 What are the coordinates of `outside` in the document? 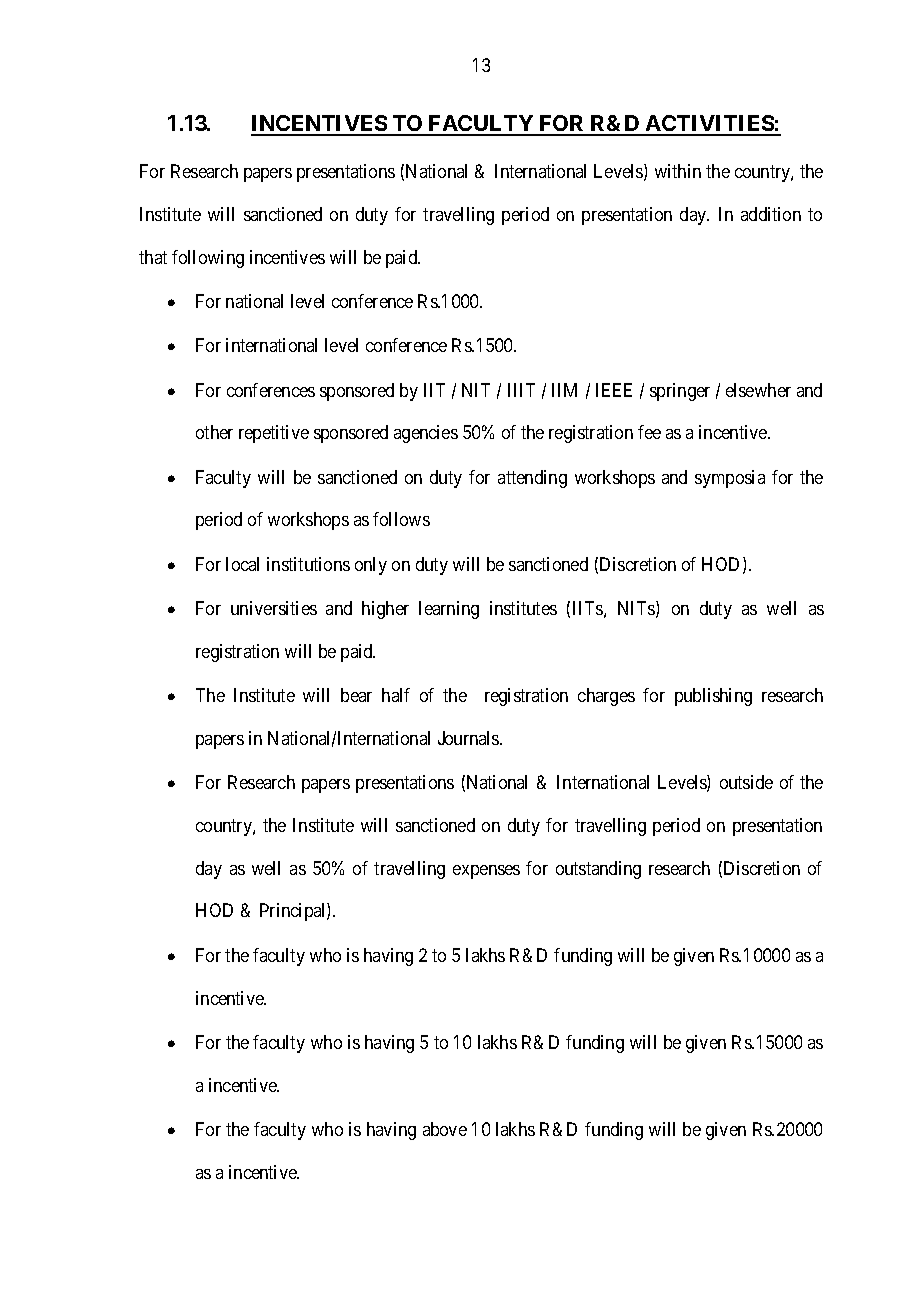 It's located at (746, 782).
